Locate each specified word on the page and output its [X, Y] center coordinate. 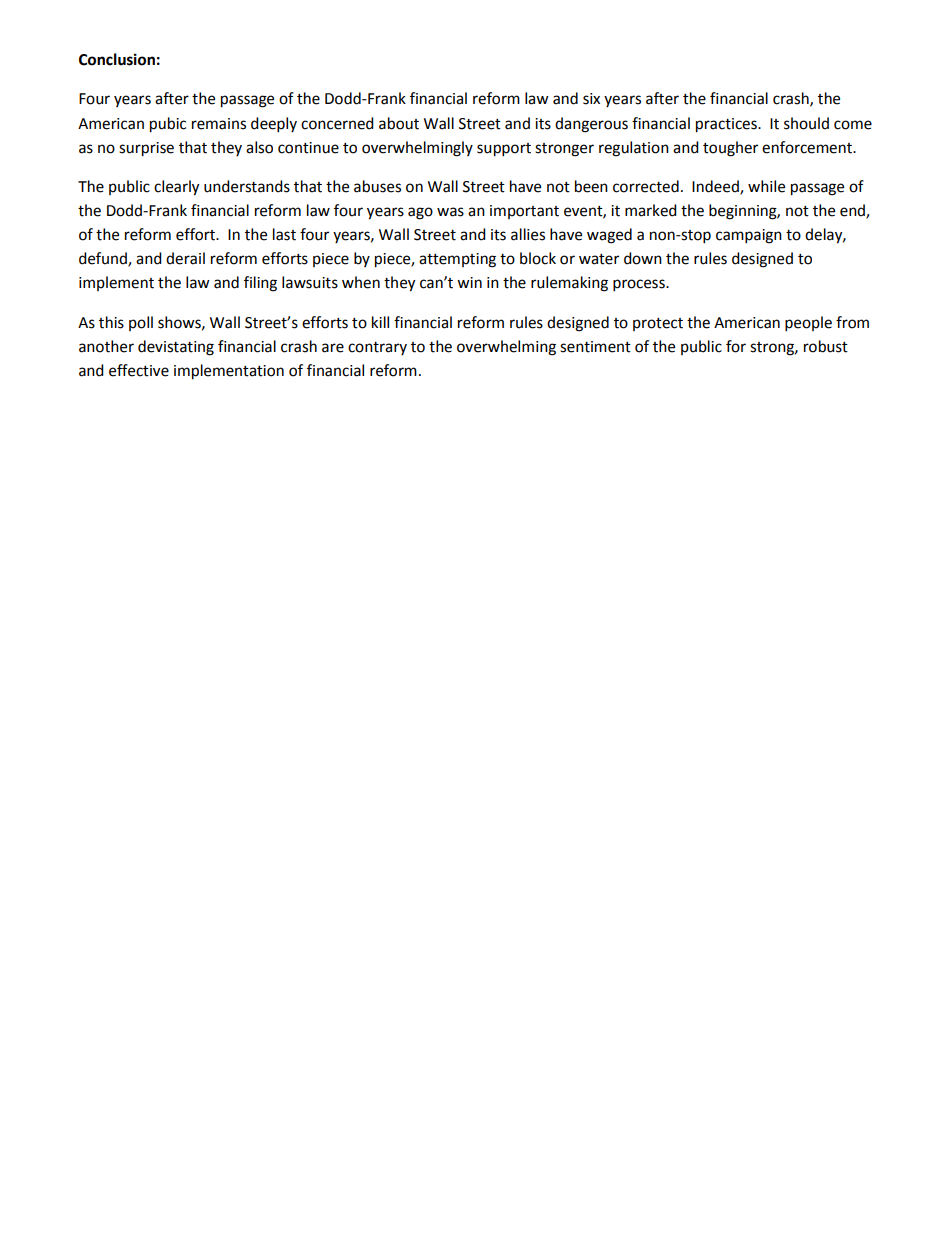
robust [826, 346]
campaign [749, 236]
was [450, 212]
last [284, 234]
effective [139, 370]
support [504, 150]
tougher [730, 149]
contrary [377, 348]
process [640, 285]
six [591, 99]
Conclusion [117, 59]
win [469, 282]
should [806, 123]
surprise [146, 149]
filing [260, 284]
